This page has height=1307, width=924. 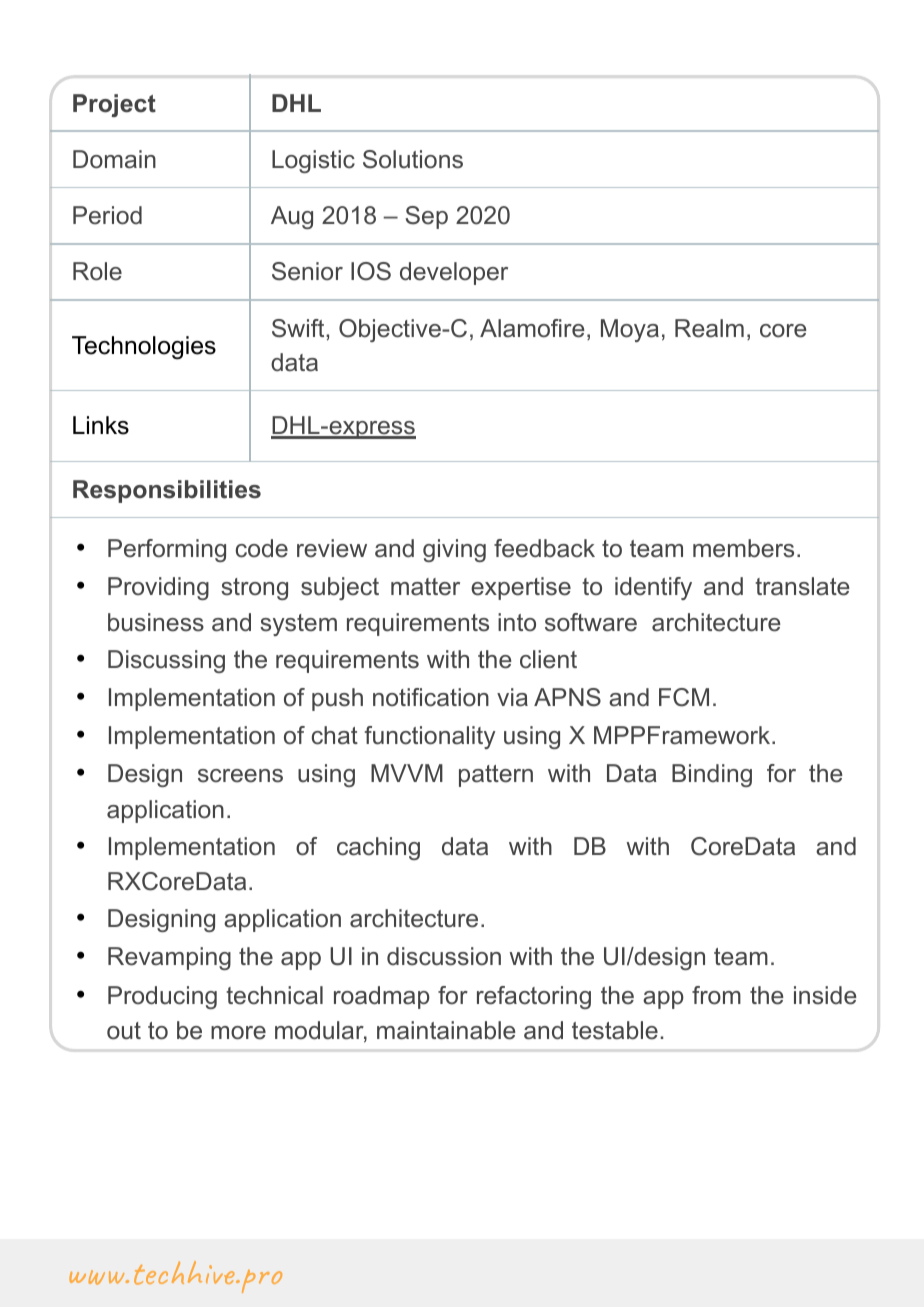 I want to click on Domain, so click(x=114, y=159).
